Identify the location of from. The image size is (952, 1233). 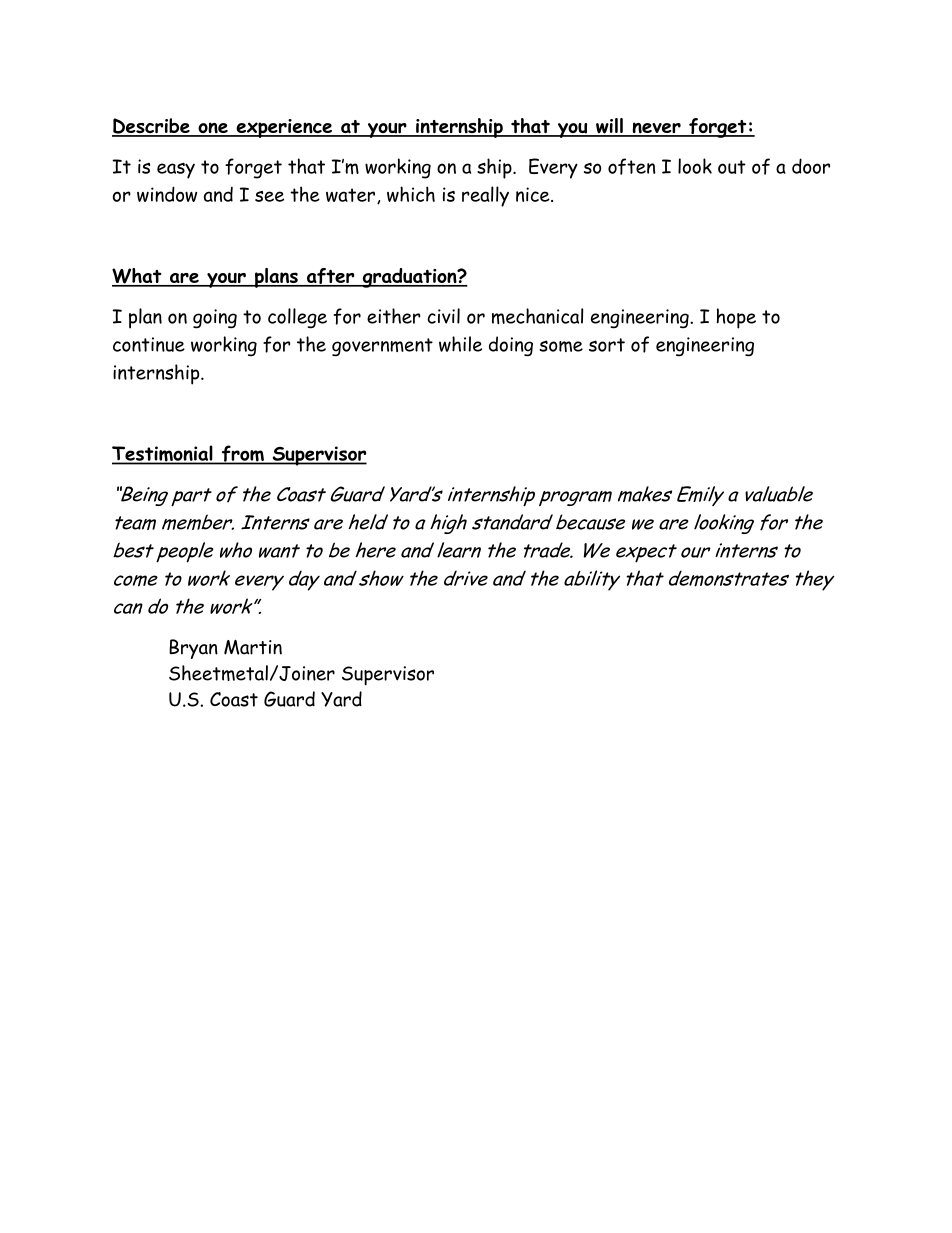
(242, 454).
